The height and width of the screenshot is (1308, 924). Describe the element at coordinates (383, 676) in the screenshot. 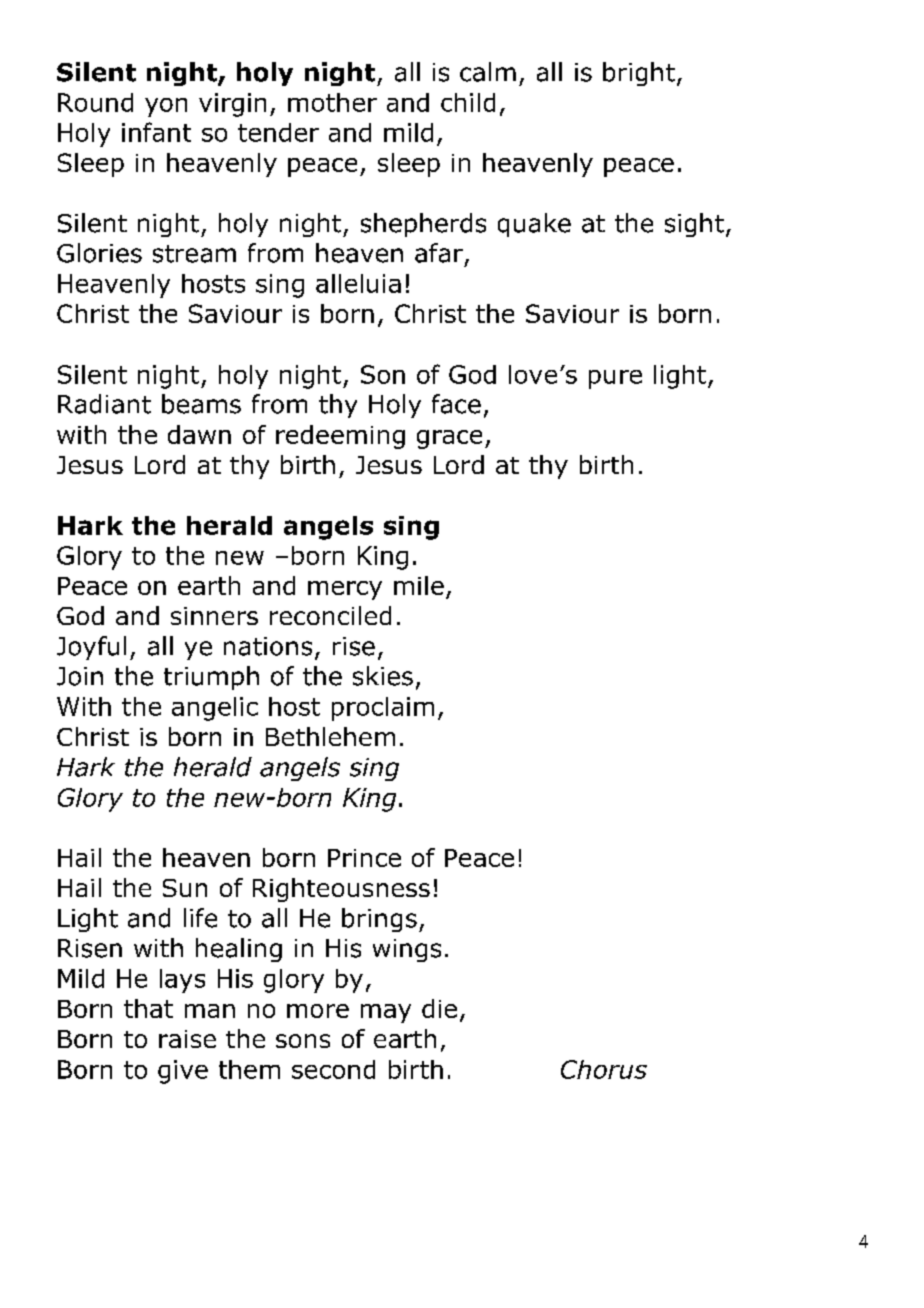

I see `skies` at that location.
